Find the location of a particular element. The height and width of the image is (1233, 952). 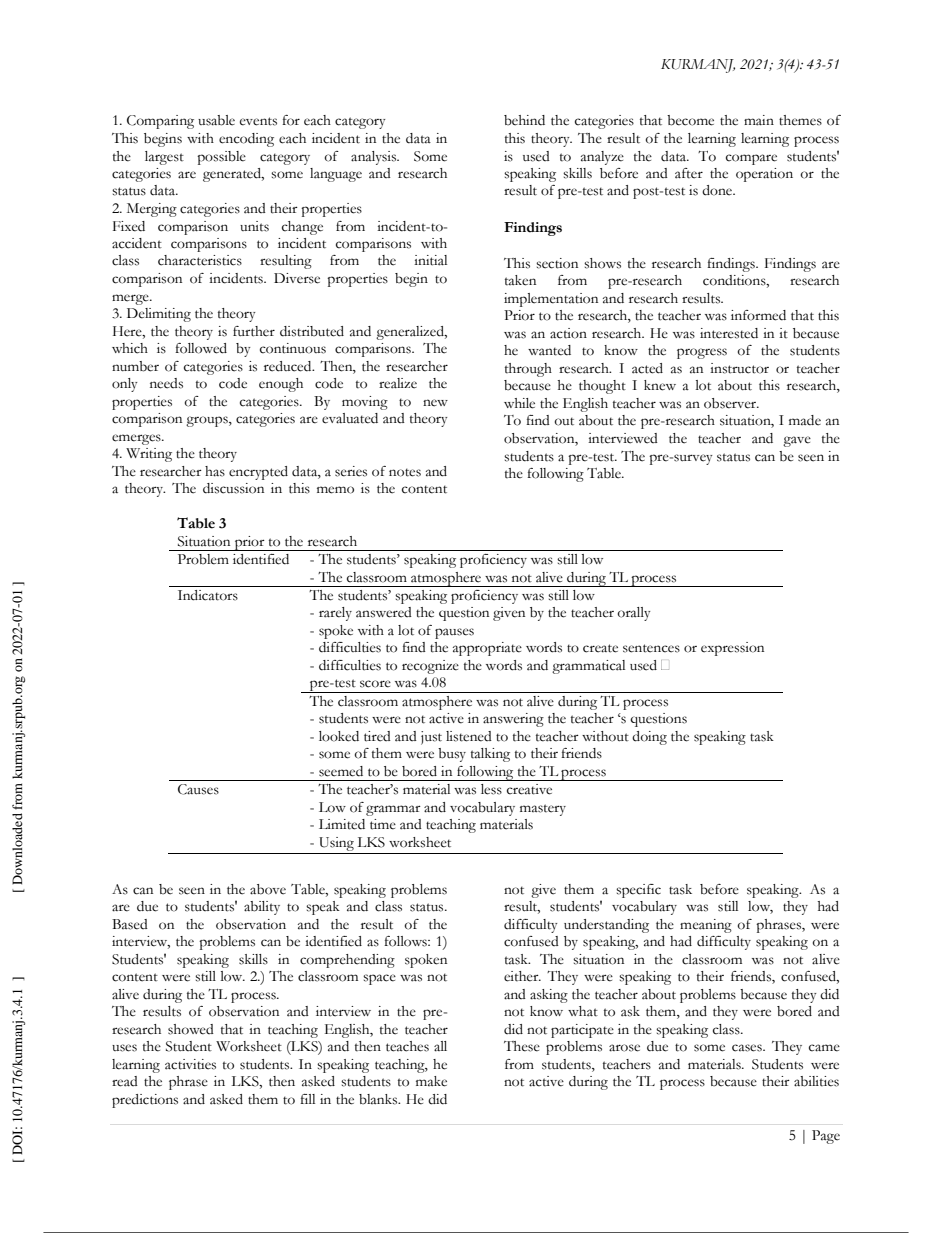

compare is located at coordinates (751, 159).
